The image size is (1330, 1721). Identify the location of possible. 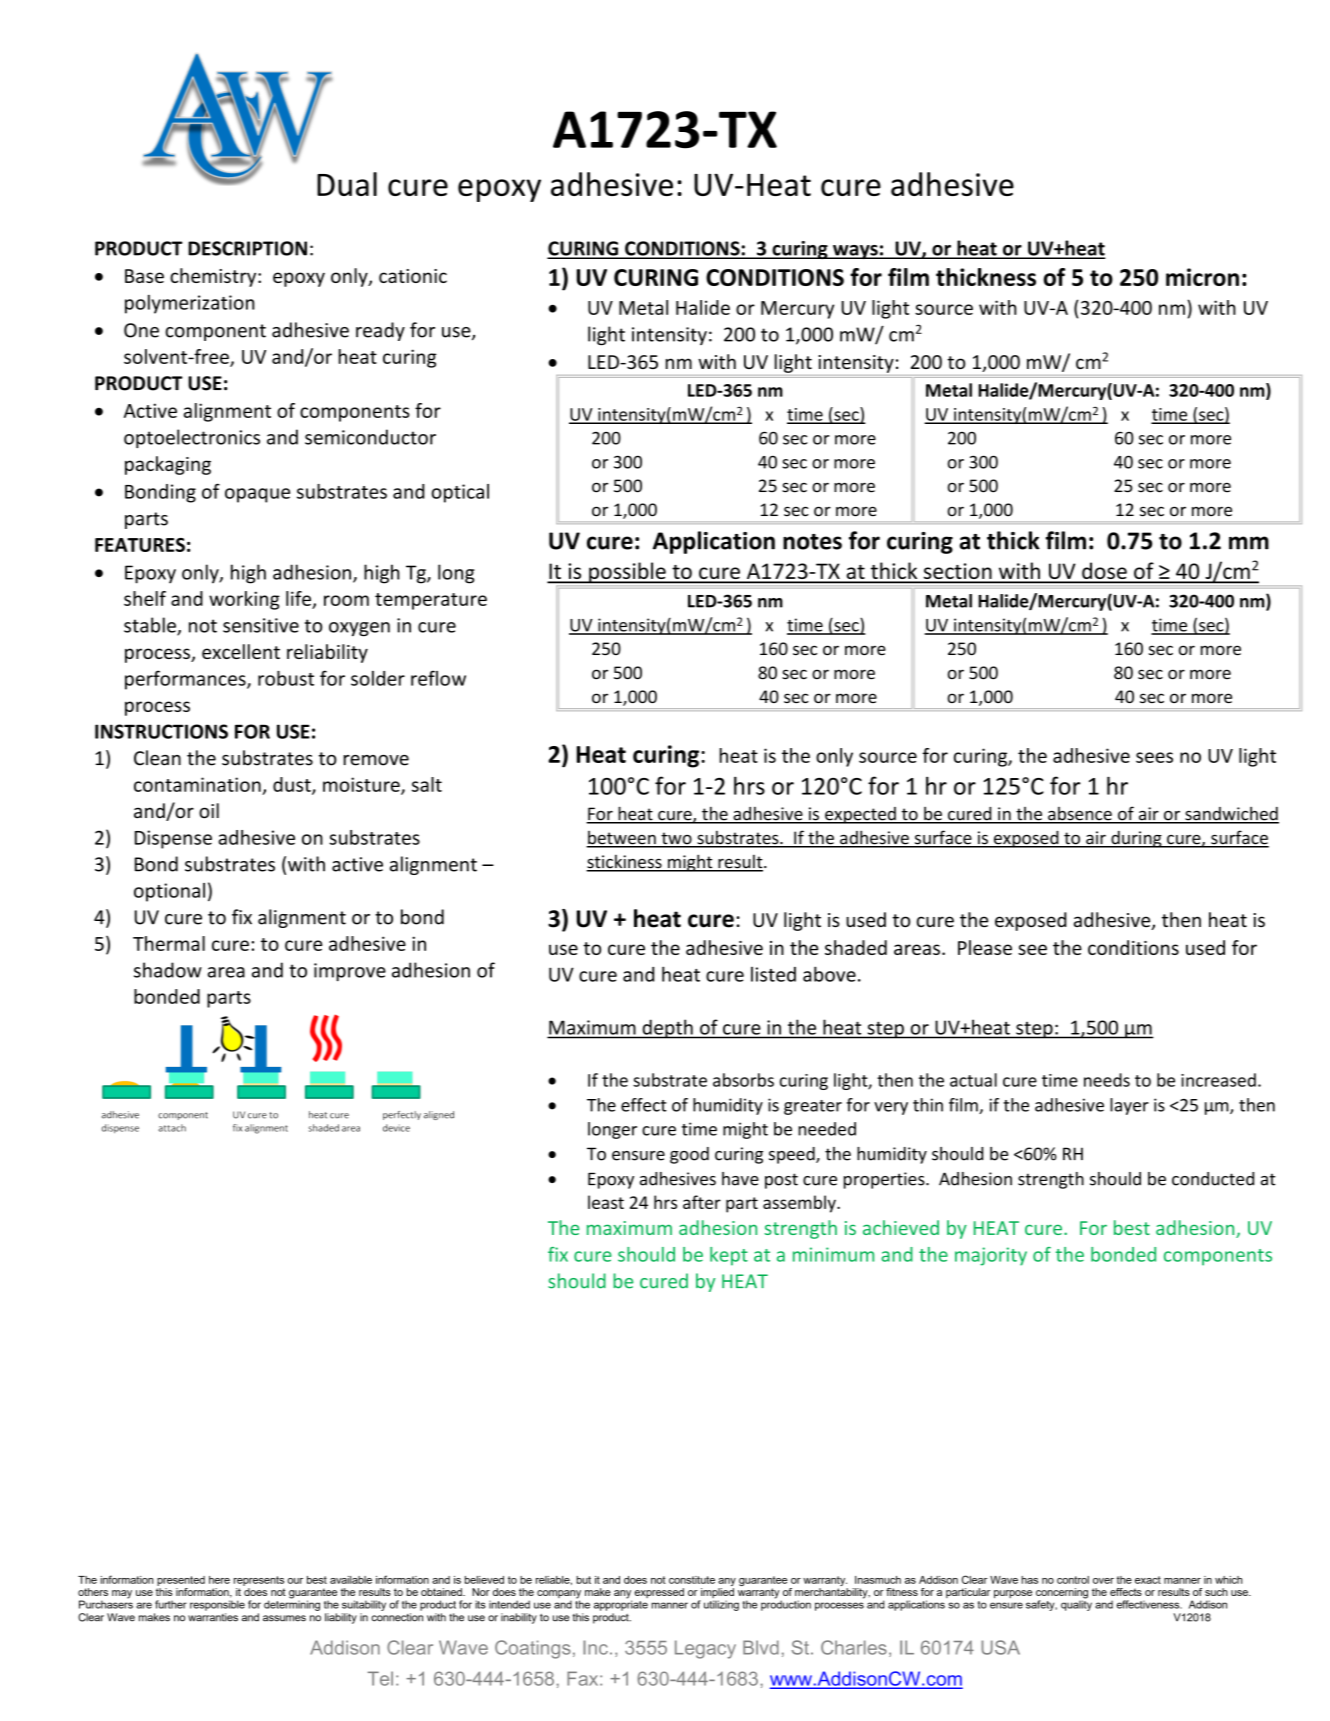
(627, 572).
